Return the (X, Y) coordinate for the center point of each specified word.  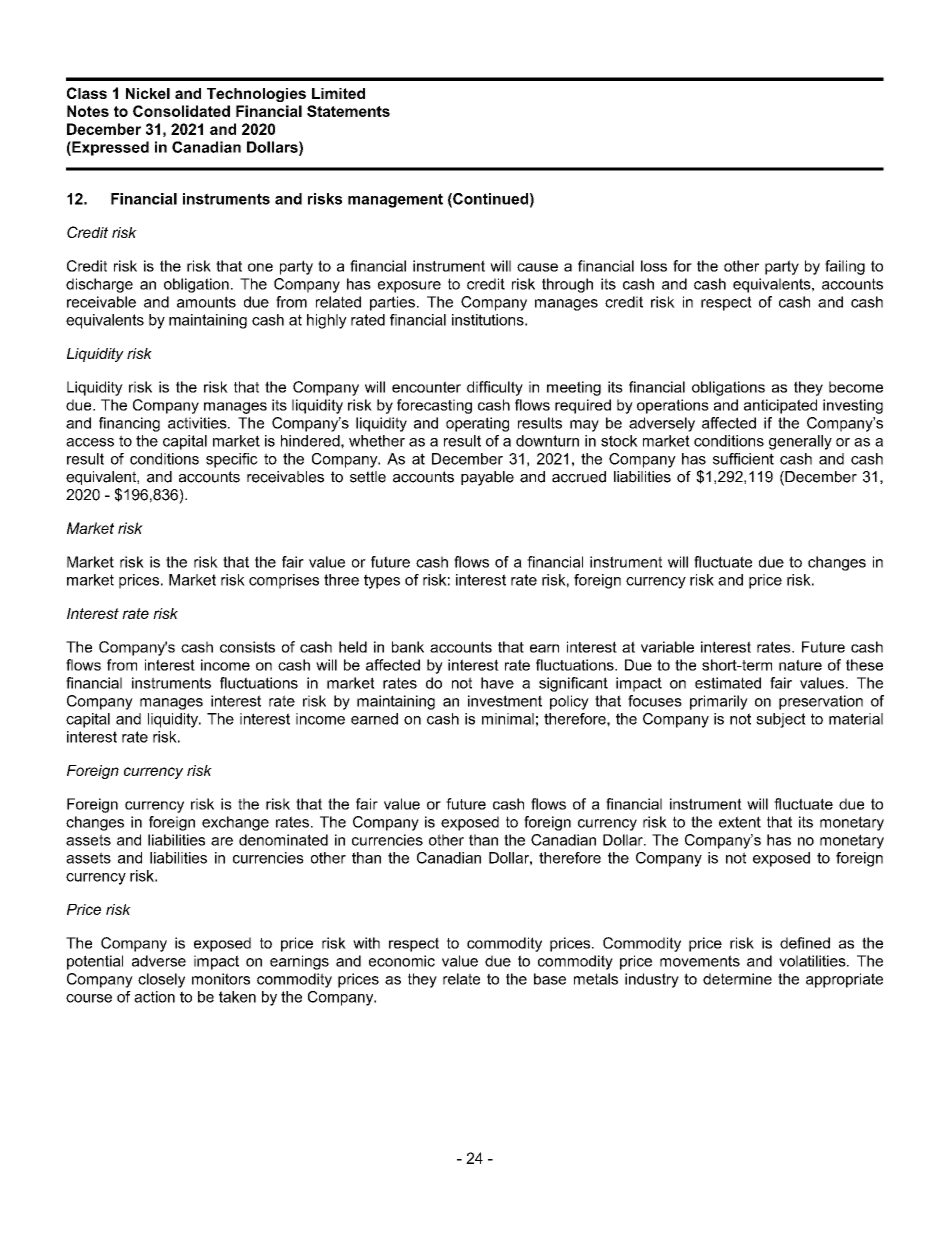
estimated (728, 683)
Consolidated (181, 111)
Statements (348, 111)
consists (247, 647)
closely (161, 980)
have (497, 683)
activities (198, 423)
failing (845, 267)
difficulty (495, 388)
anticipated (780, 406)
